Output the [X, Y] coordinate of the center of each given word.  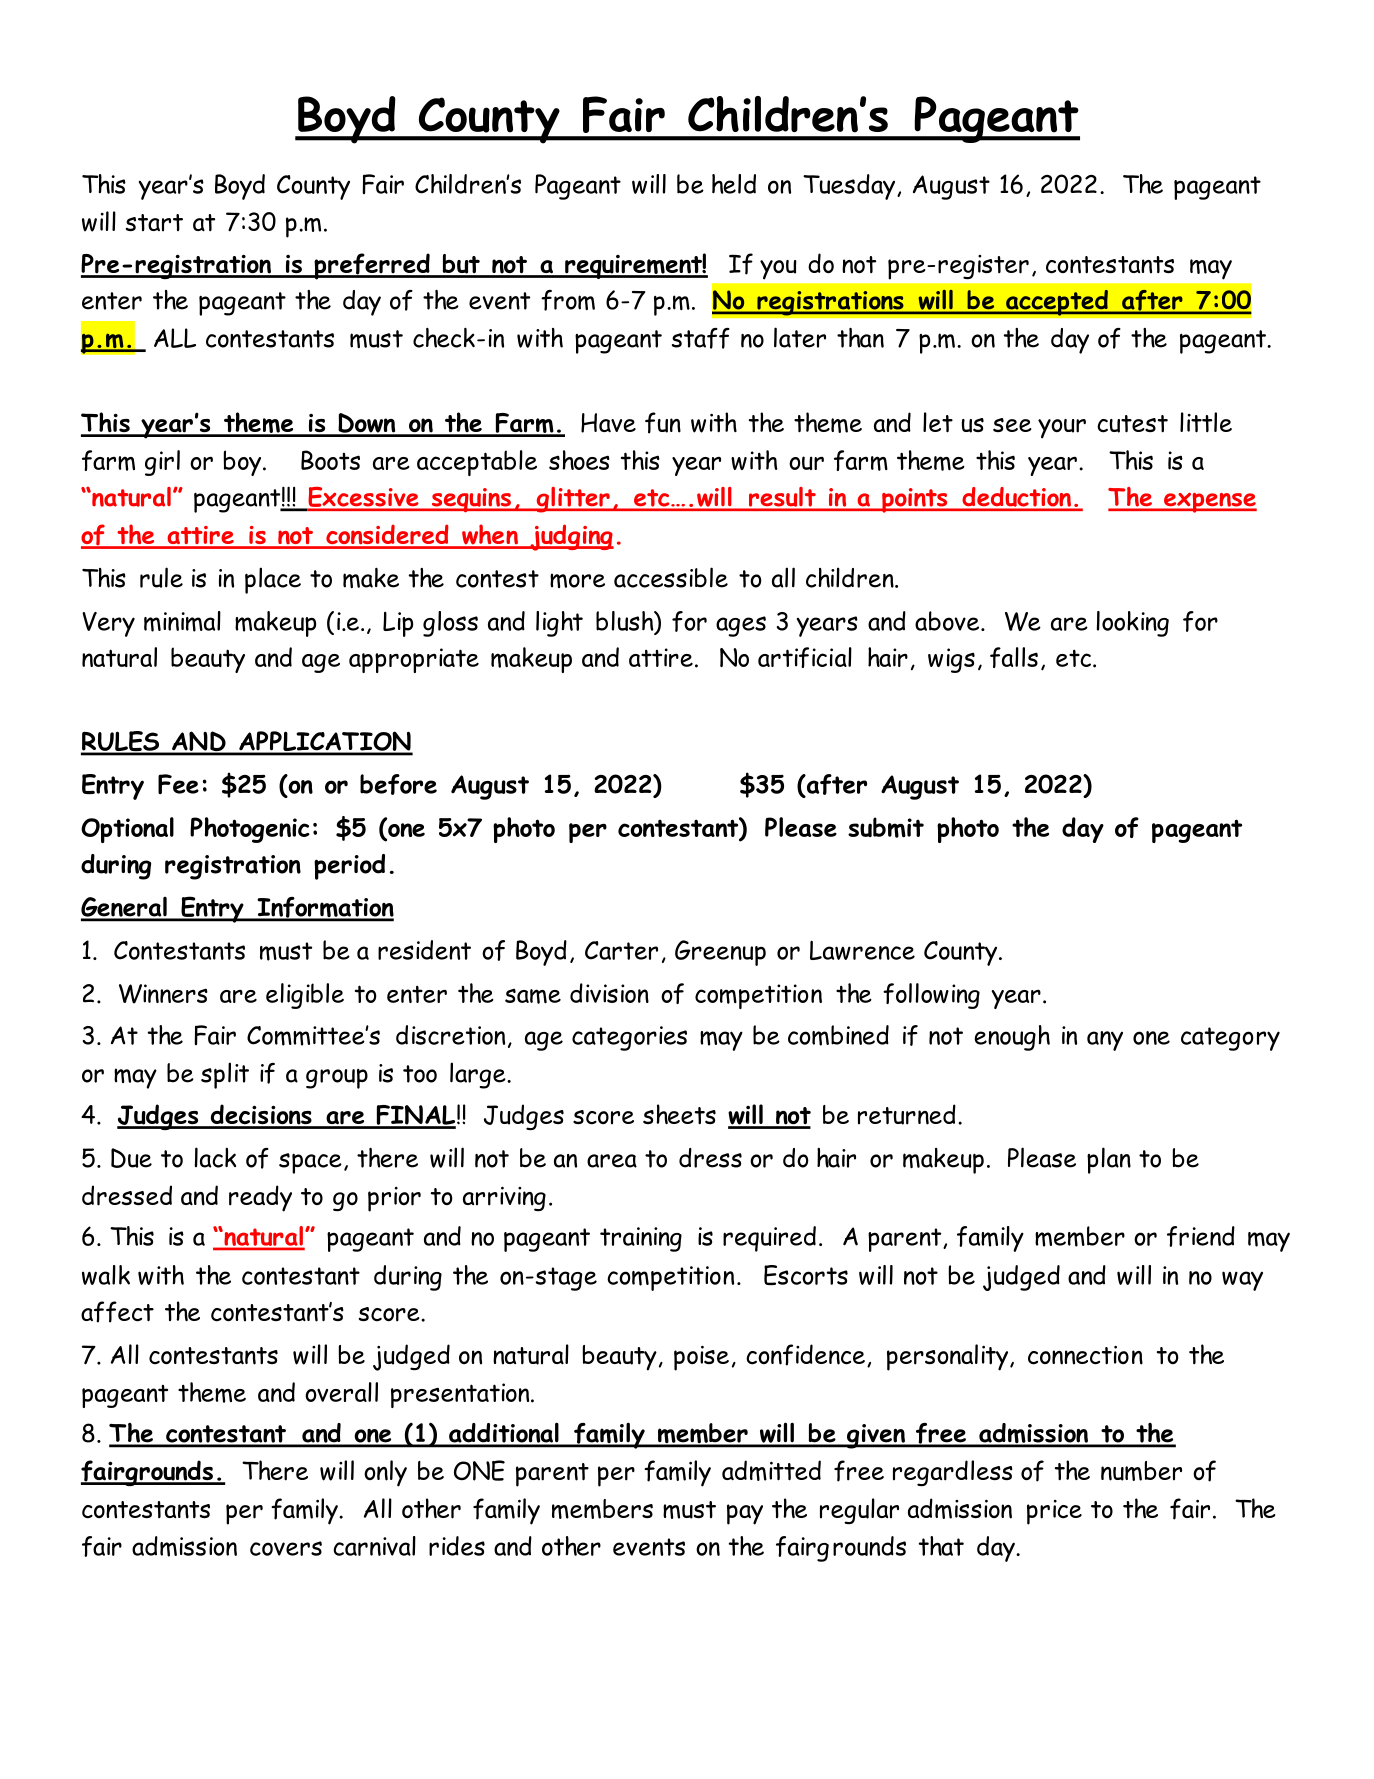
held [734, 184]
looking [1133, 624]
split [225, 1075]
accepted [1057, 303]
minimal [182, 621]
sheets [679, 1114]
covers [286, 1548]
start [154, 222]
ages [741, 626]
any [1105, 1041]
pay [745, 1514]
